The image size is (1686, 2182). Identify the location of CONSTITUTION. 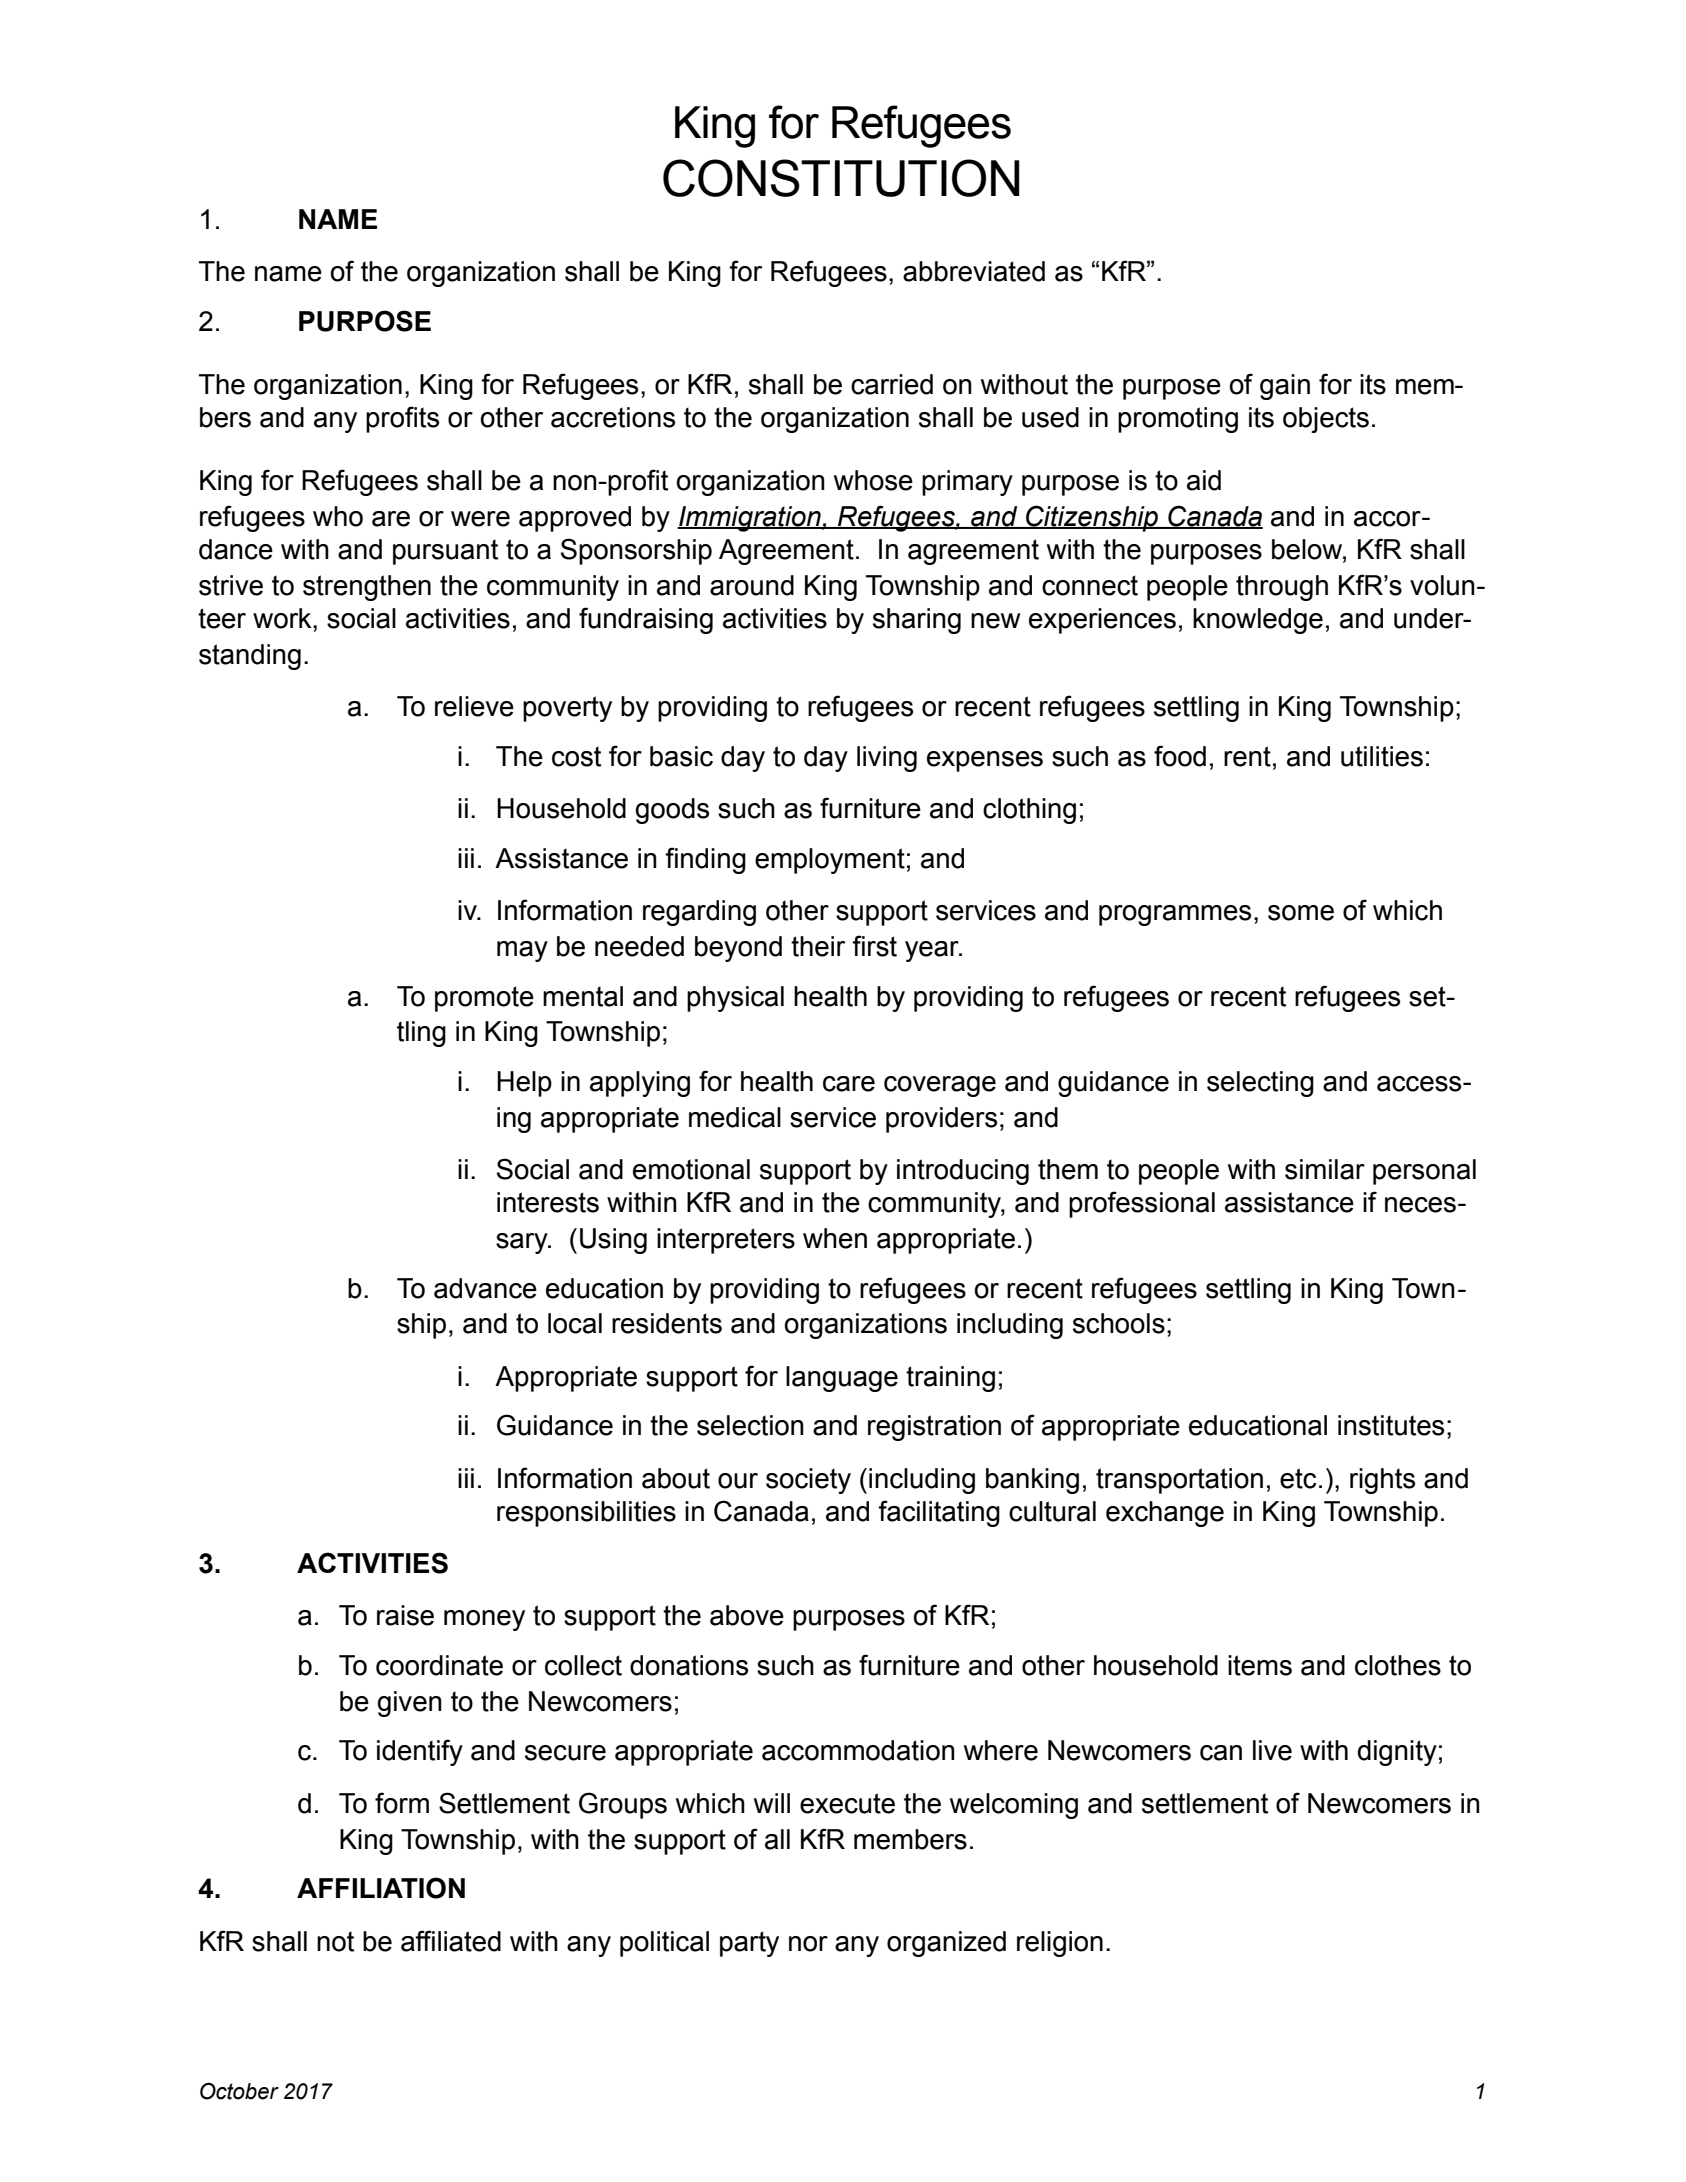
(841, 178).
